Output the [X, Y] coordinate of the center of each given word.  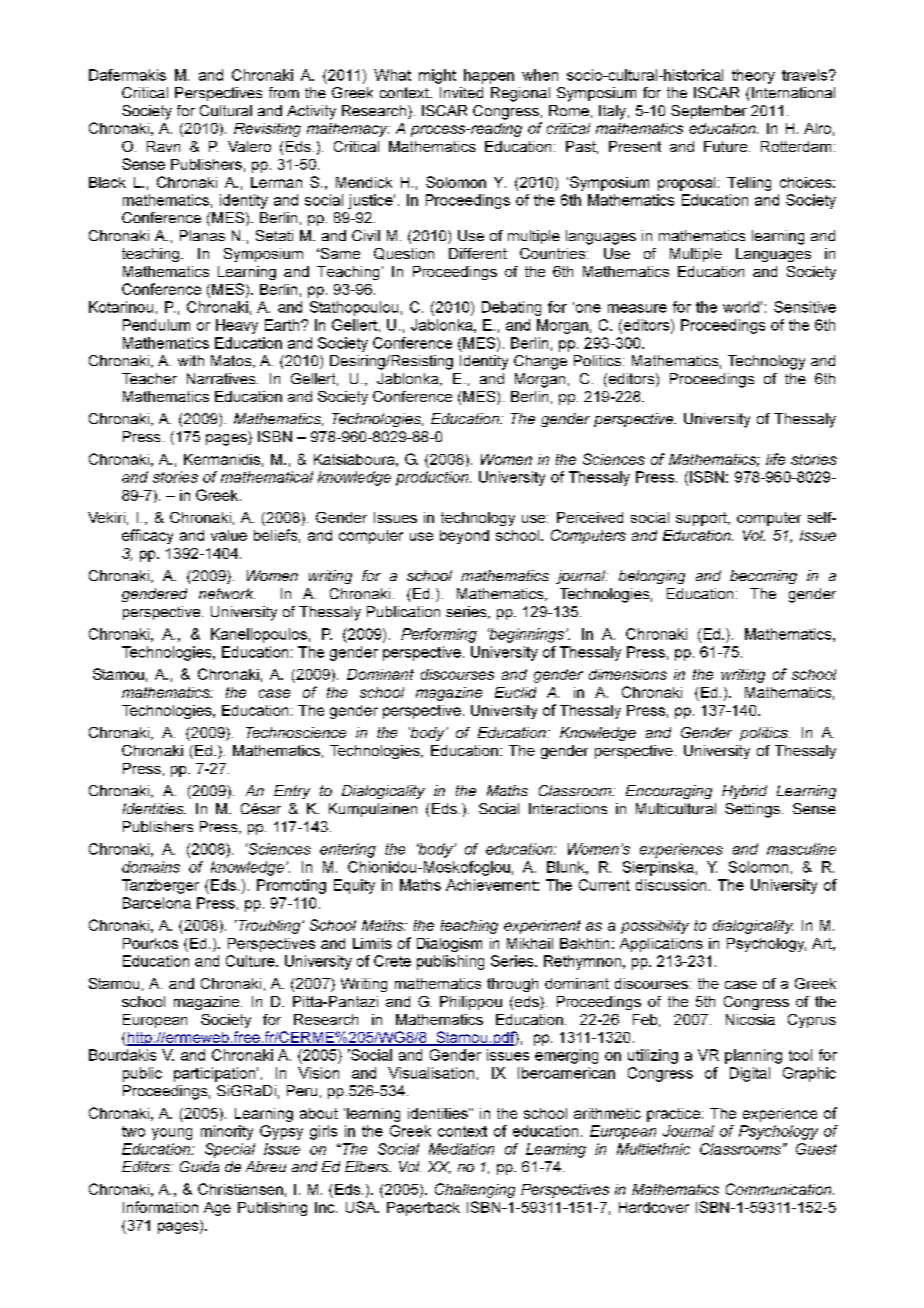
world [741, 307]
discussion [671, 885]
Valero [249, 146]
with [191, 360]
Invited [461, 92]
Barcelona [157, 903]
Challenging [475, 1190]
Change [540, 362]
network [227, 593]
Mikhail [530, 943]
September [709, 112]
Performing [439, 635]
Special [230, 1150]
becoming [763, 577]
